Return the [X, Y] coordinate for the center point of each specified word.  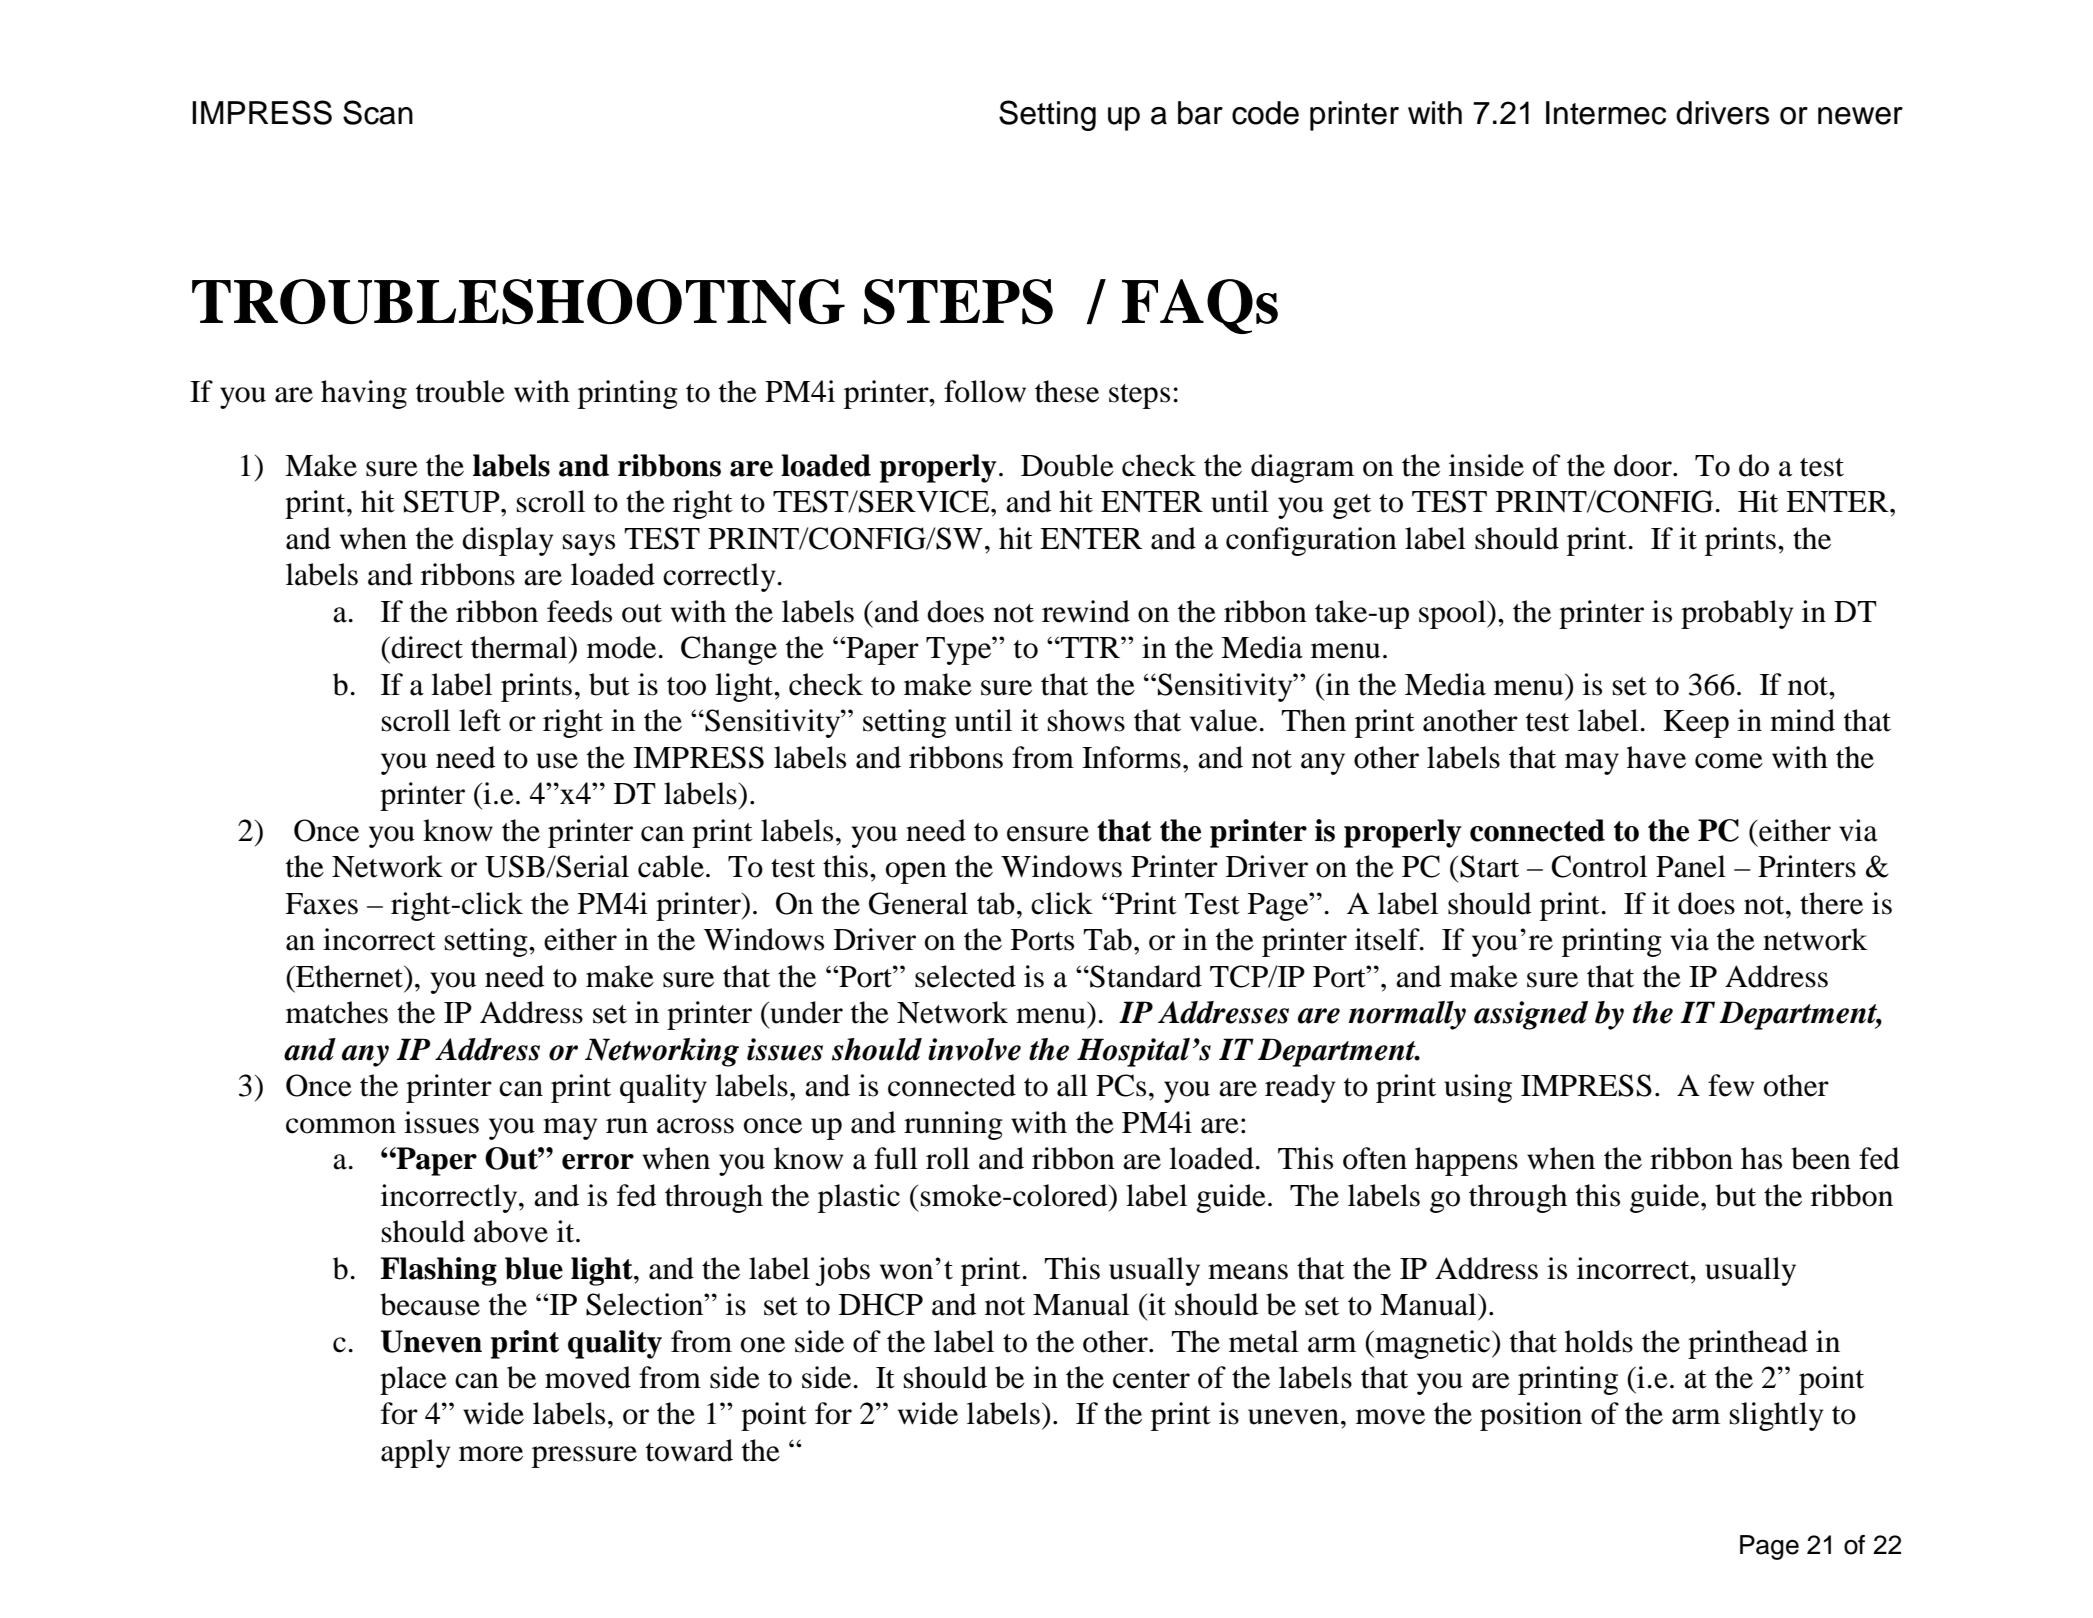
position [1531, 1416]
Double [1067, 465]
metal [1264, 1341]
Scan [378, 112]
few [1731, 1085]
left [480, 720]
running [953, 1125]
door [1644, 465]
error [598, 1162]
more [491, 1454]
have [1656, 757]
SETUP [453, 501]
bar [1200, 113]
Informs [1131, 757]
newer [1860, 116]
